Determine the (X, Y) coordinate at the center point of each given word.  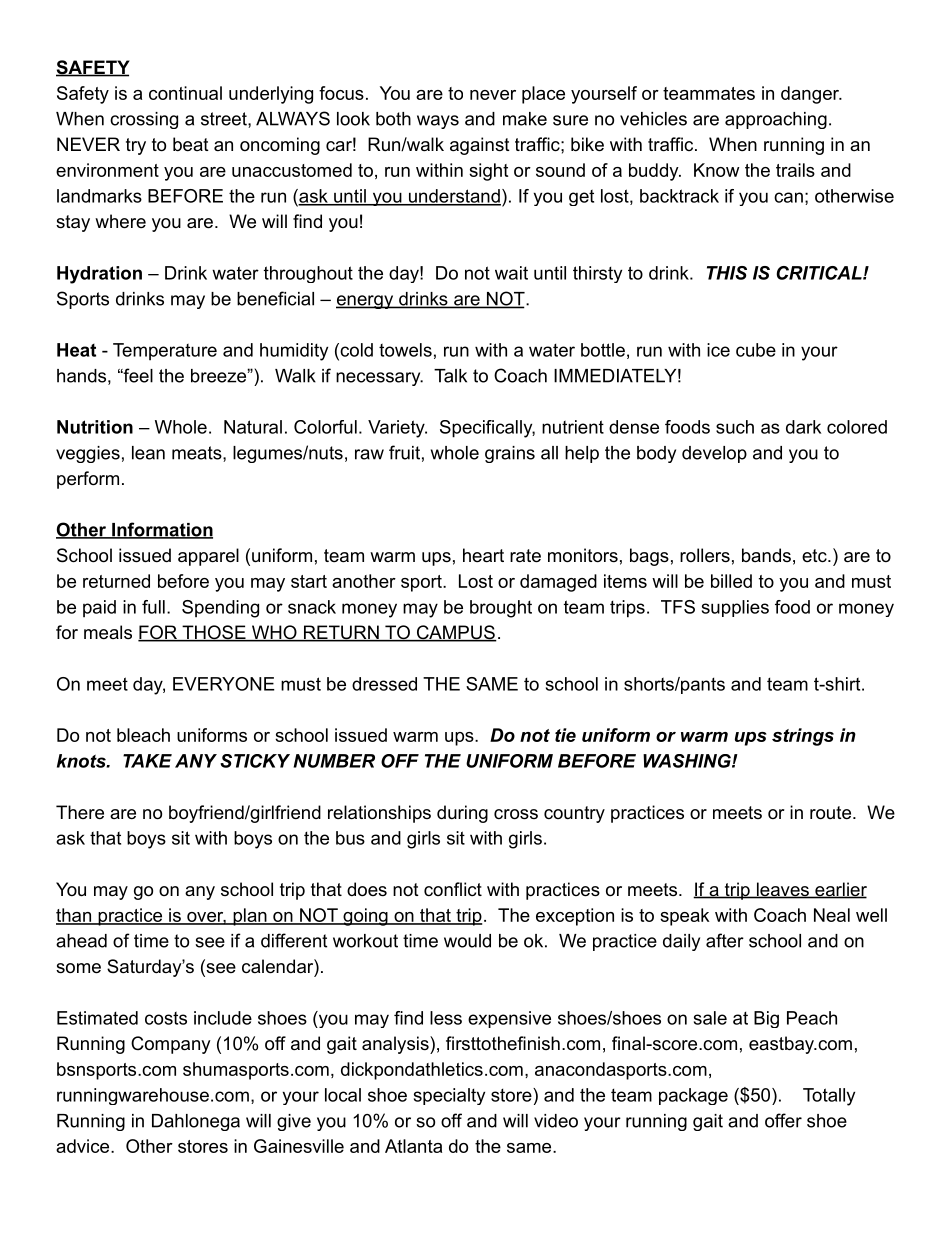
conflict (453, 889)
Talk (450, 376)
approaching (776, 120)
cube (756, 350)
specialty (449, 1096)
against (480, 146)
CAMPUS (455, 633)
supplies (735, 608)
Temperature (165, 352)
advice (84, 1146)
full (153, 607)
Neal (832, 915)
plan (250, 917)
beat (191, 144)
